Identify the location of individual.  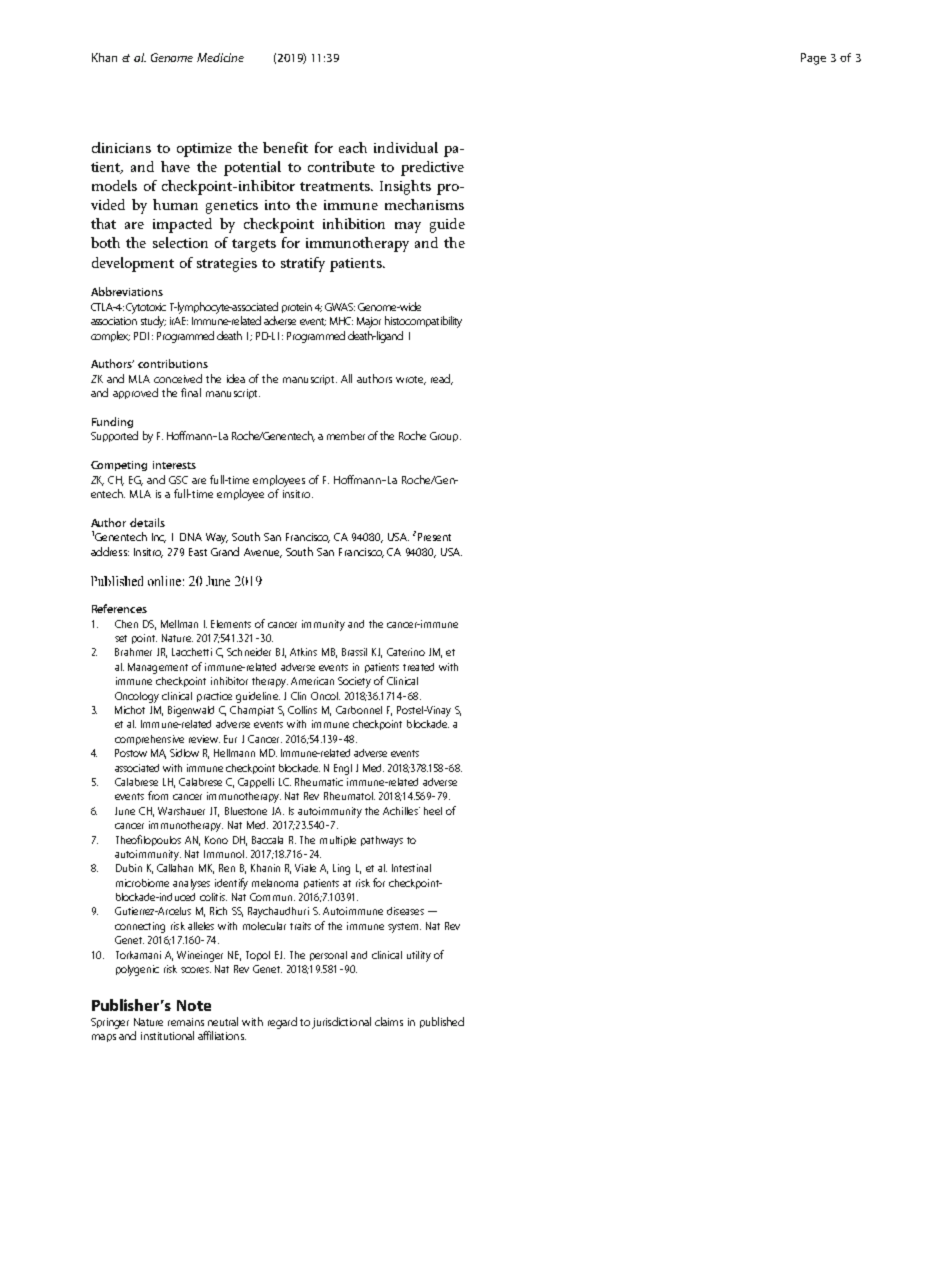
(406, 147).
